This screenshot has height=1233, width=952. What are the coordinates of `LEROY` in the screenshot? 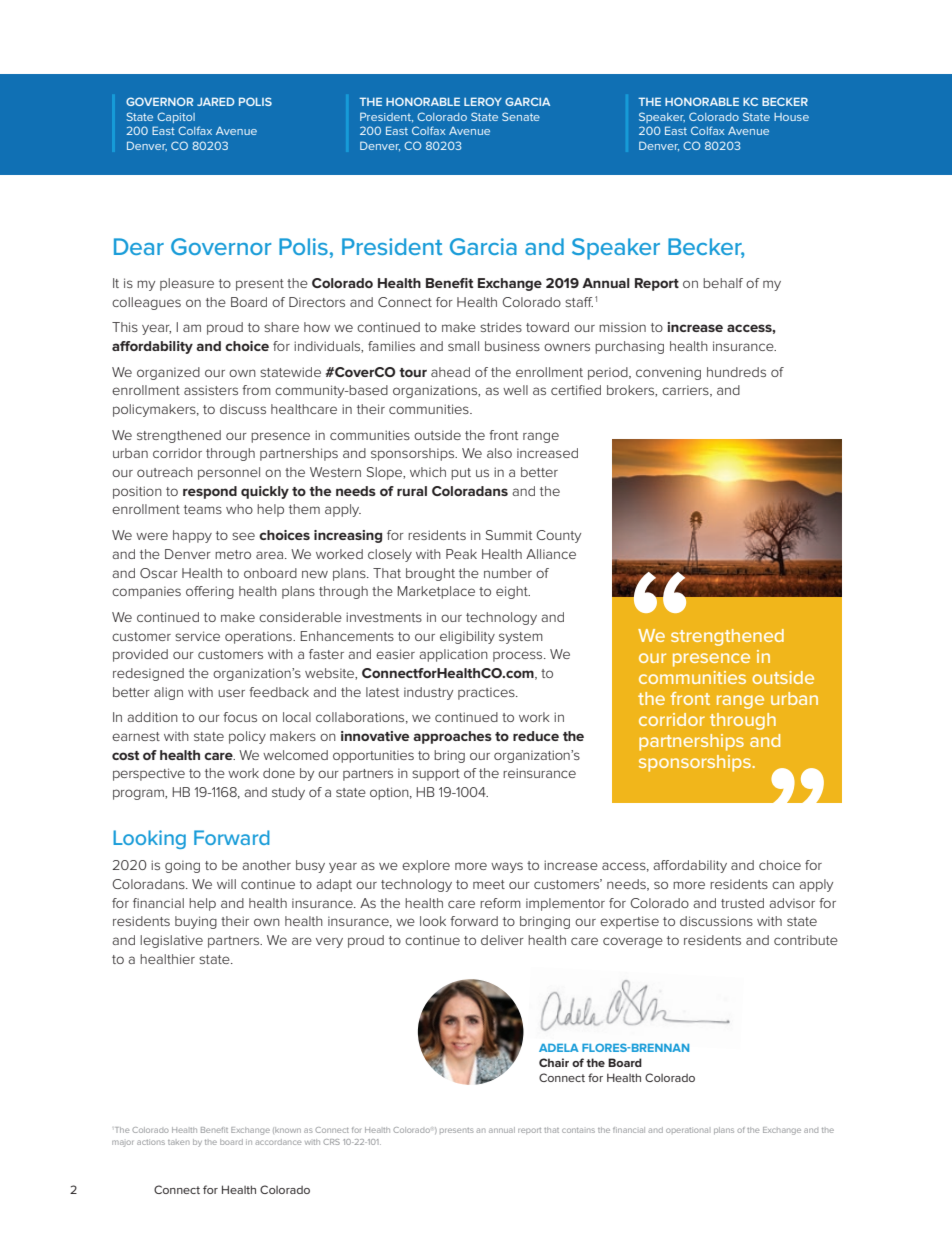 It's located at (483, 101).
